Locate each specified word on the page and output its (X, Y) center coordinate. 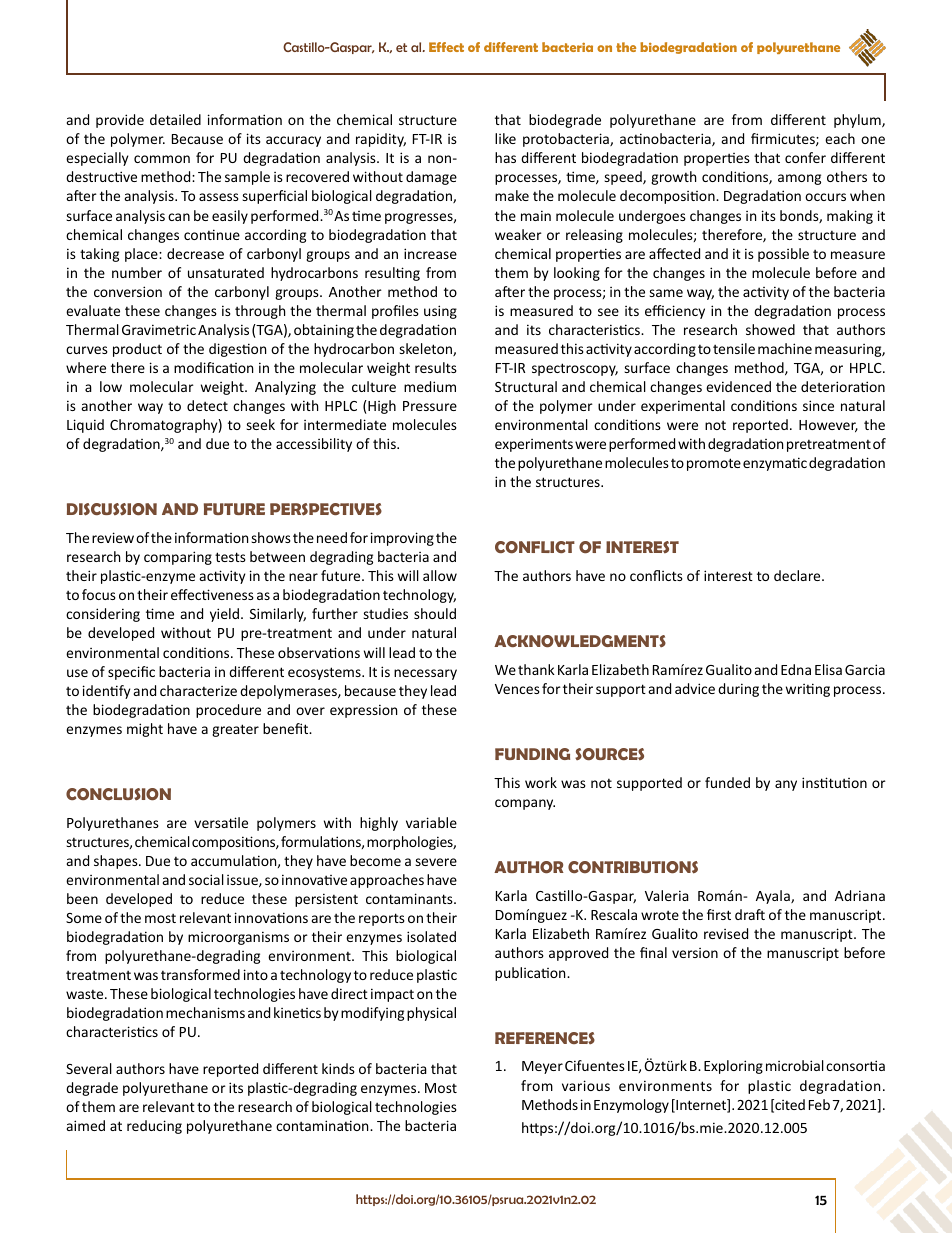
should (435, 613)
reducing (154, 1127)
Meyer (542, 1067)
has (505, 157)
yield (226, 615)
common (162, 159)
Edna (796, 669)
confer (805, 157)
